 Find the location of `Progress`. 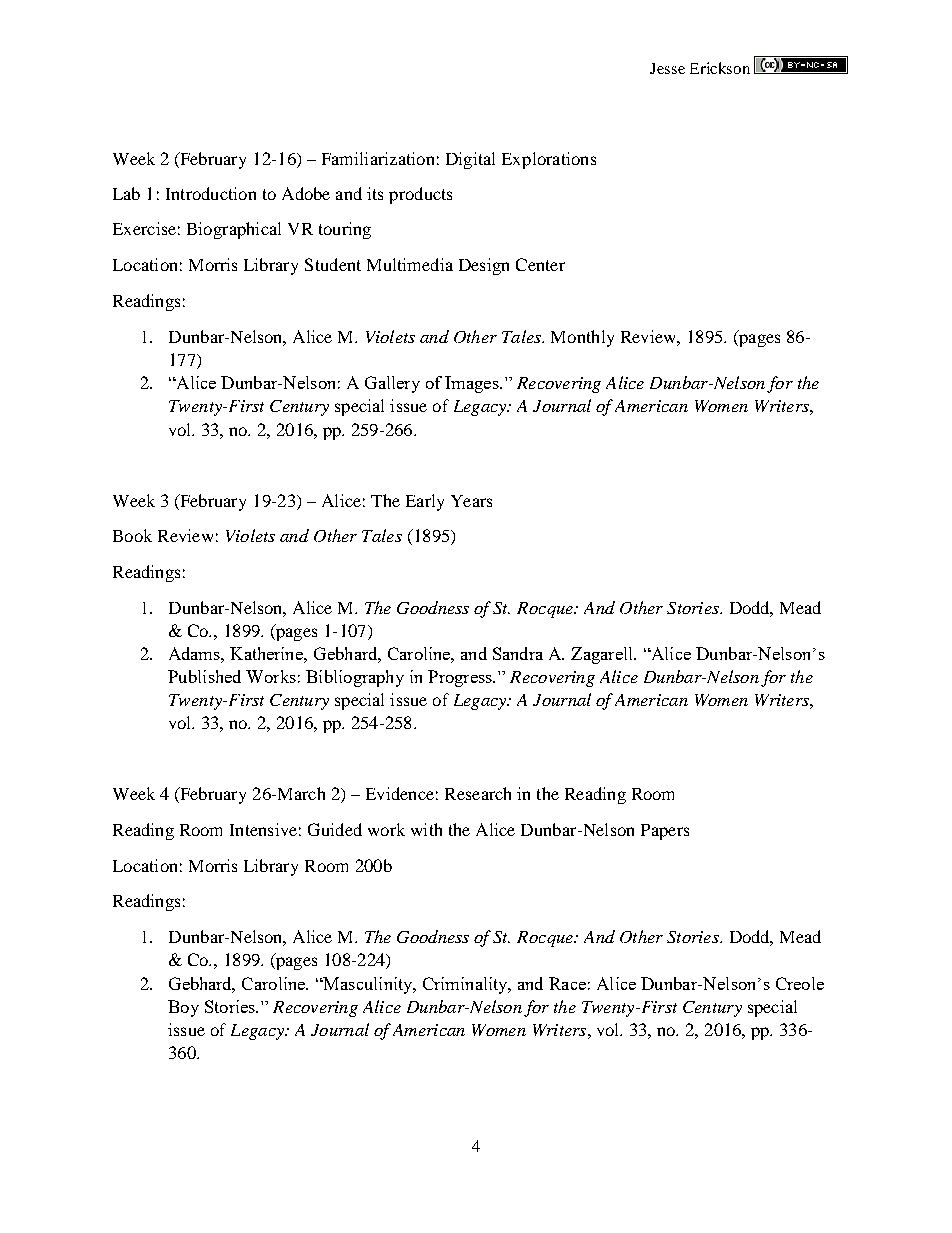

Progress is located at coordinates (461, 678).
